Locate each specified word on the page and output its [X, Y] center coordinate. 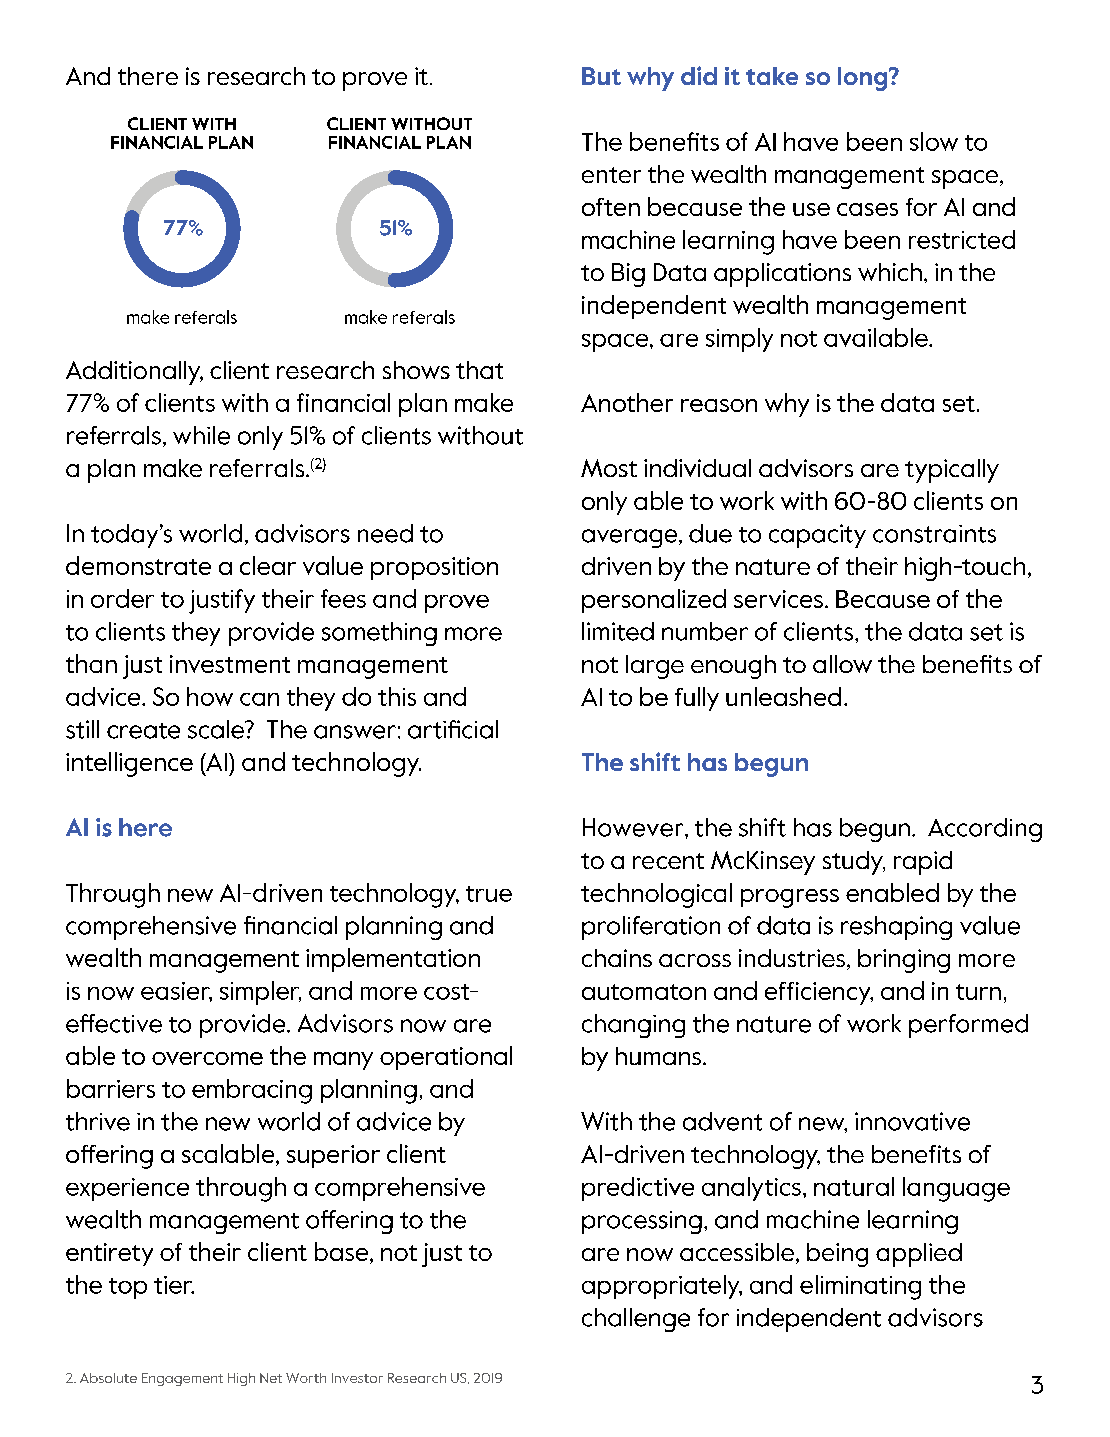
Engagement [182, 1379]
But [601, 76]
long [864, 79]
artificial [453, 729]
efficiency [819, 993]
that [479, 370]
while [201, 435]
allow [842, 664]
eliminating [860, 1287]
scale [217, 729]
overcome [207, 1058]
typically [952, 471]
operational [446, 1058]
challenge [636, 1320]
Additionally [134, 373]
